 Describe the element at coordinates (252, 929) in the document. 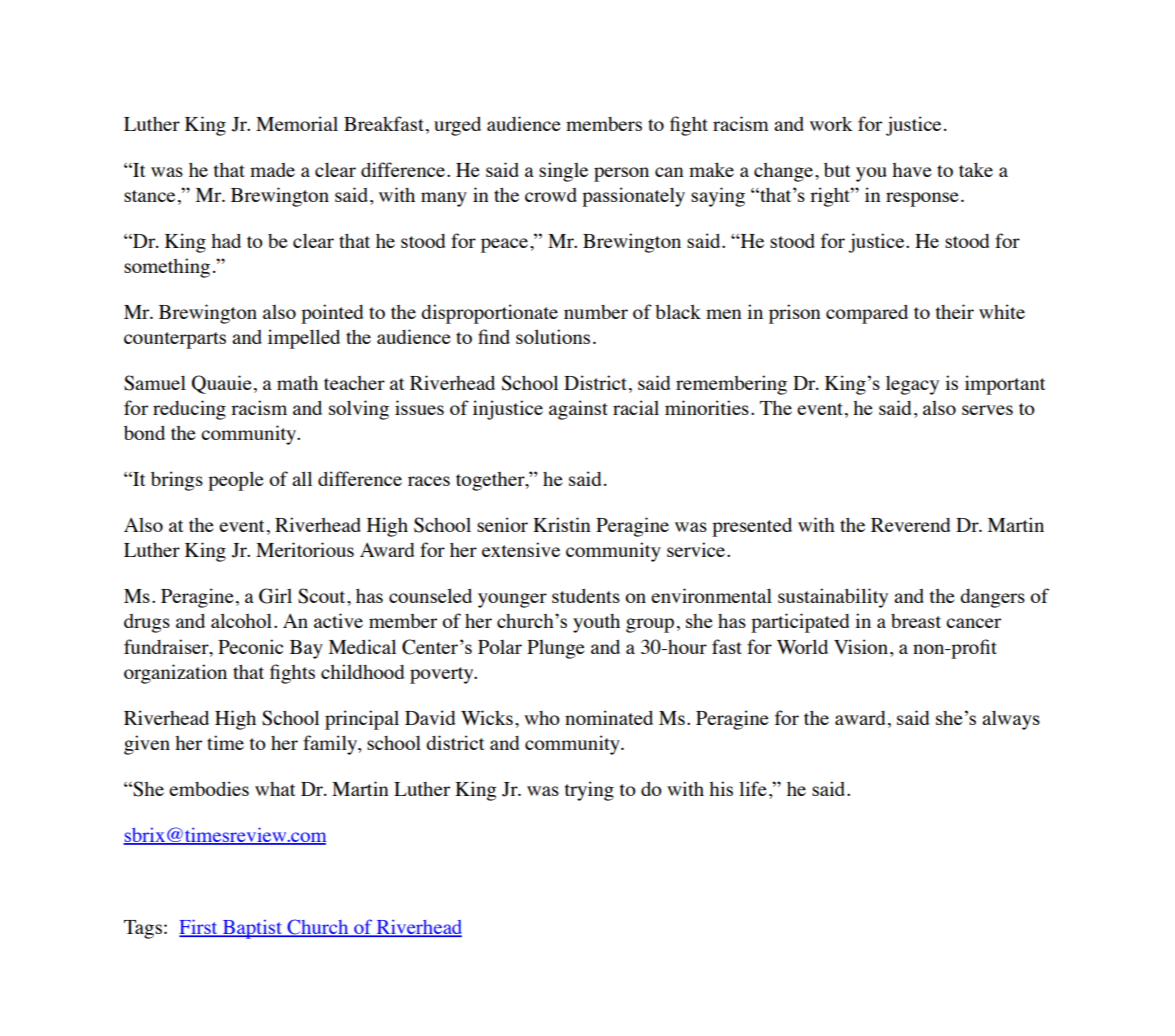

I see `Baptist` at that location.
